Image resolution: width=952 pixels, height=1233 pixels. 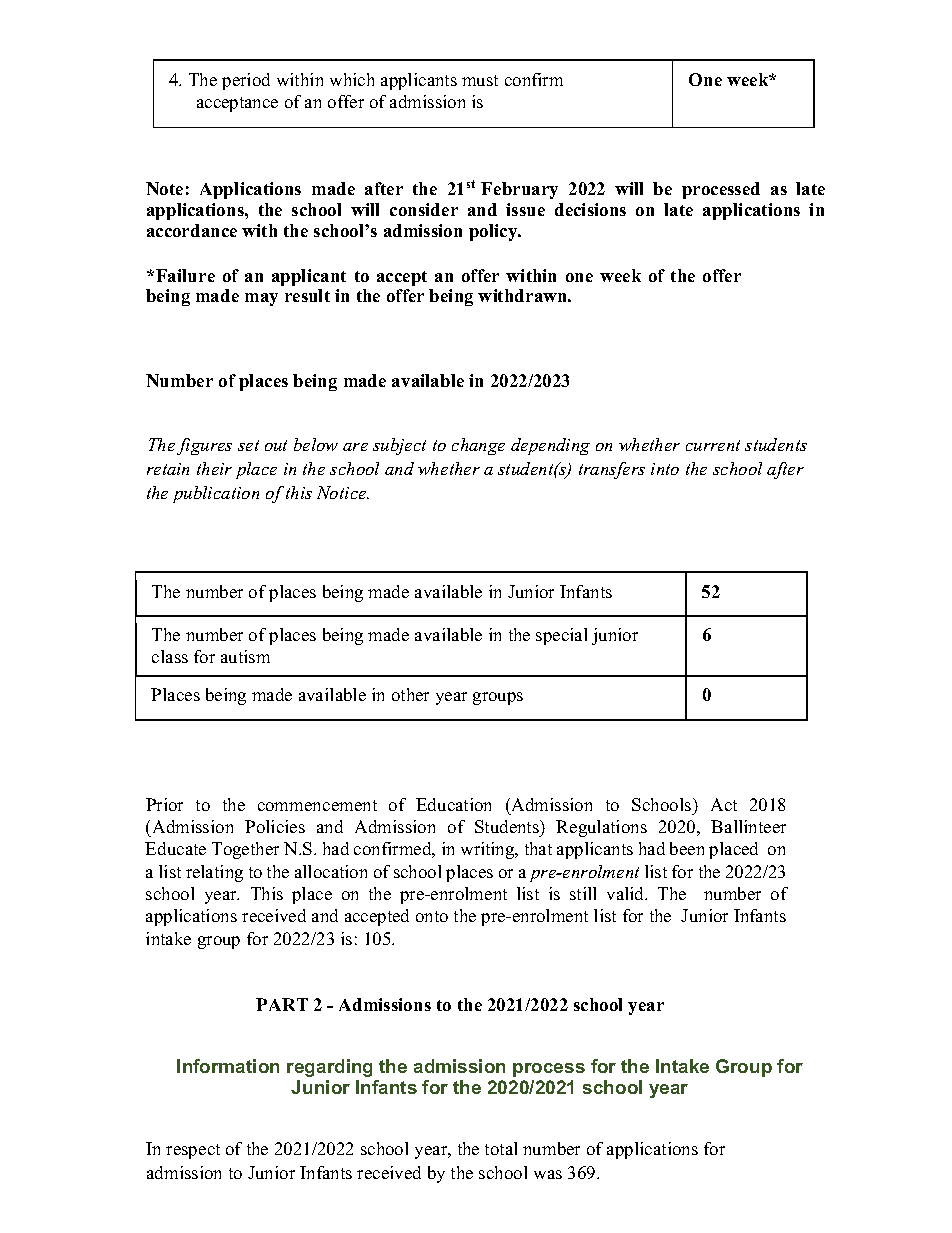 What do you see at coordinates (246, 81) in the screenshot?
I see `period` at bounding box center [246, 81].
